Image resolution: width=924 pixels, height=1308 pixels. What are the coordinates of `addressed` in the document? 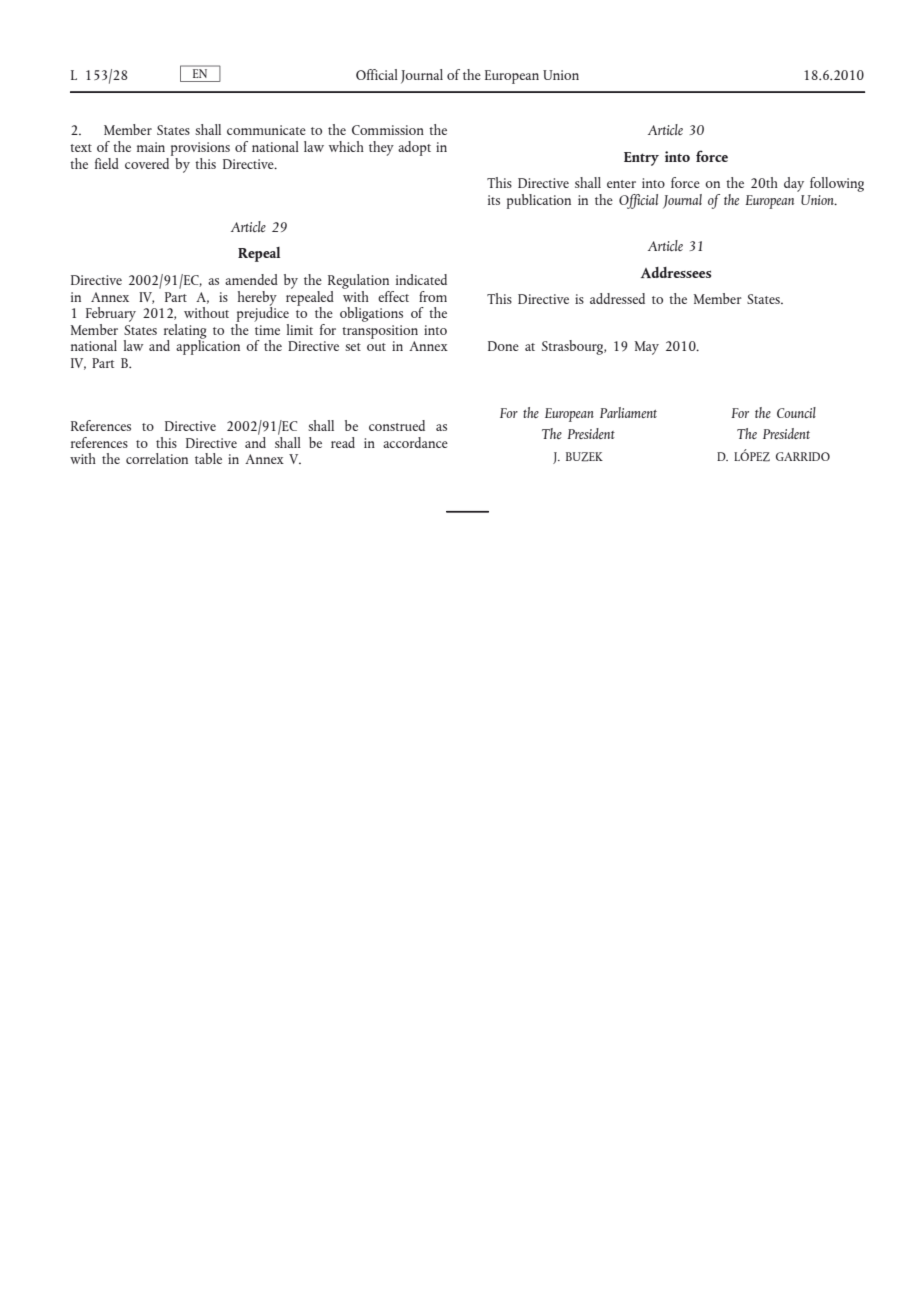 It's located at (617, 298).
